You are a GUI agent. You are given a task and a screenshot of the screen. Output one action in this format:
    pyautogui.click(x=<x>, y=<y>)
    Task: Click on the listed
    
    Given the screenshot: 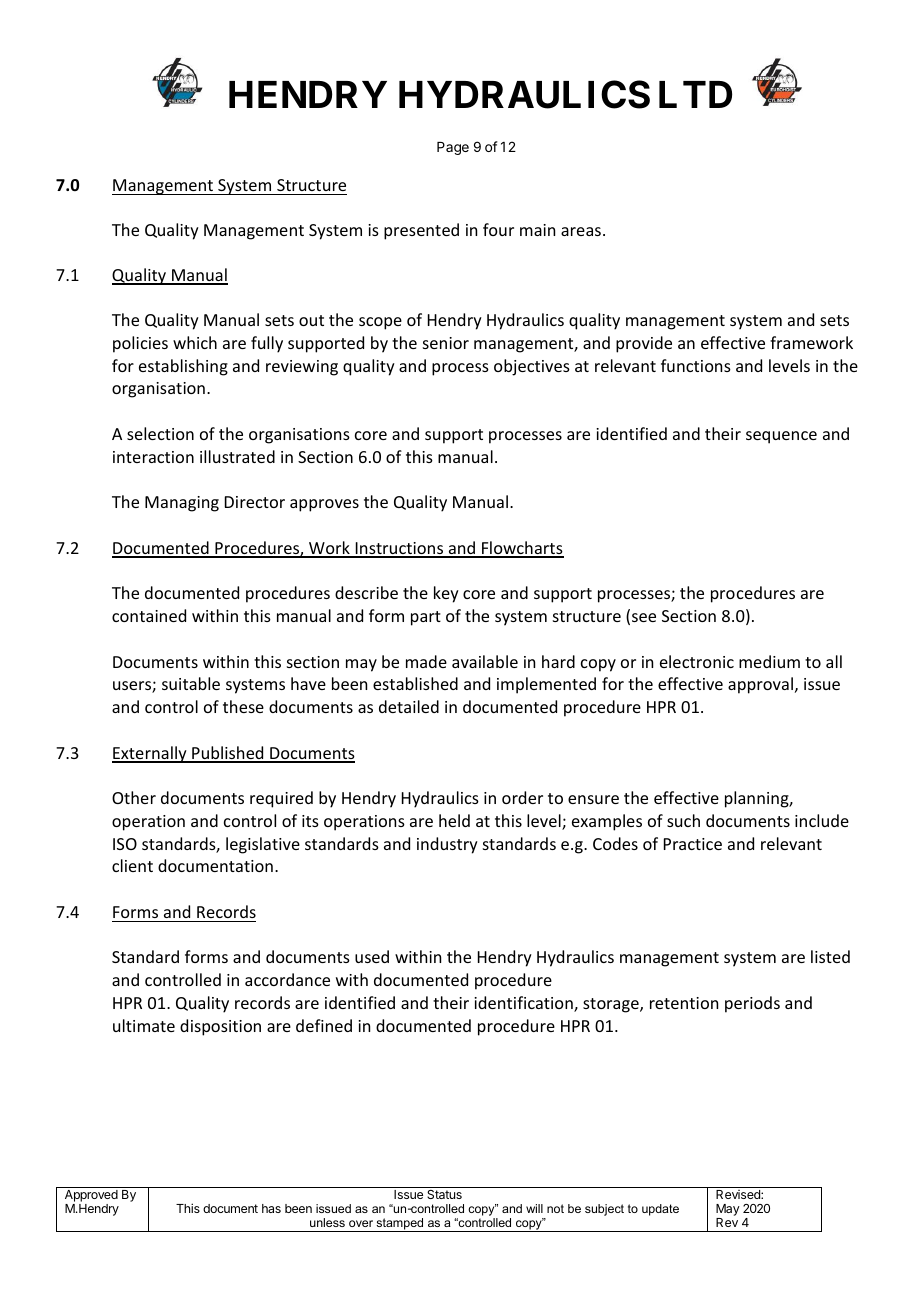 What is the action you would take?
    pyautogui.click(x=830, y=956)
